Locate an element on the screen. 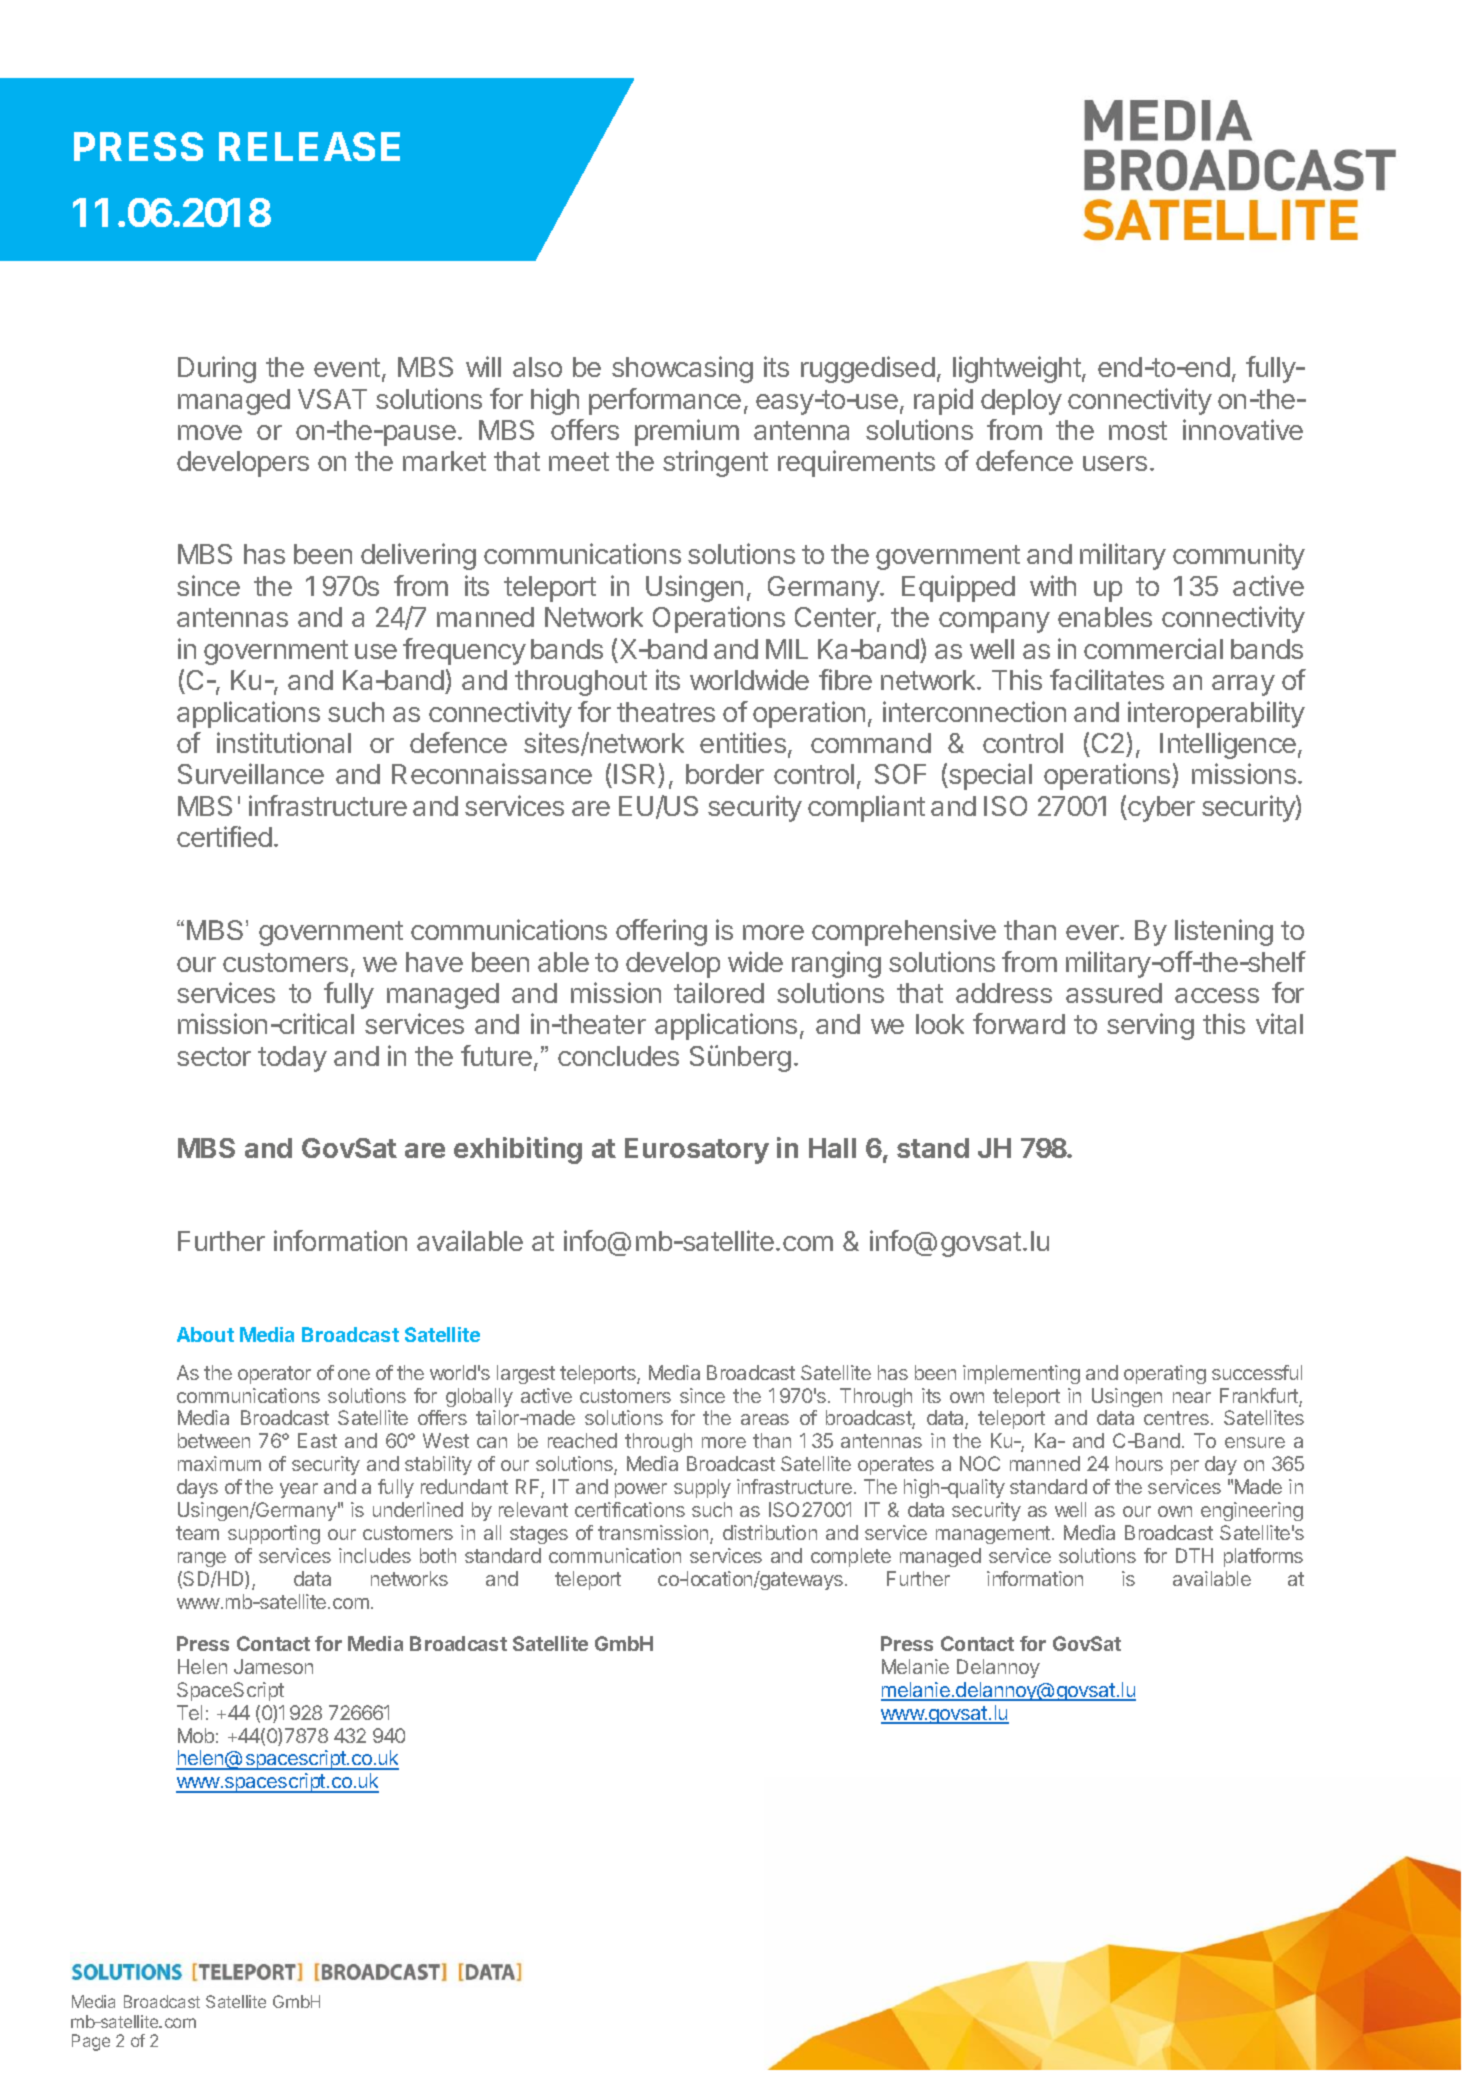  team is located at coordinates (197, 1533).
